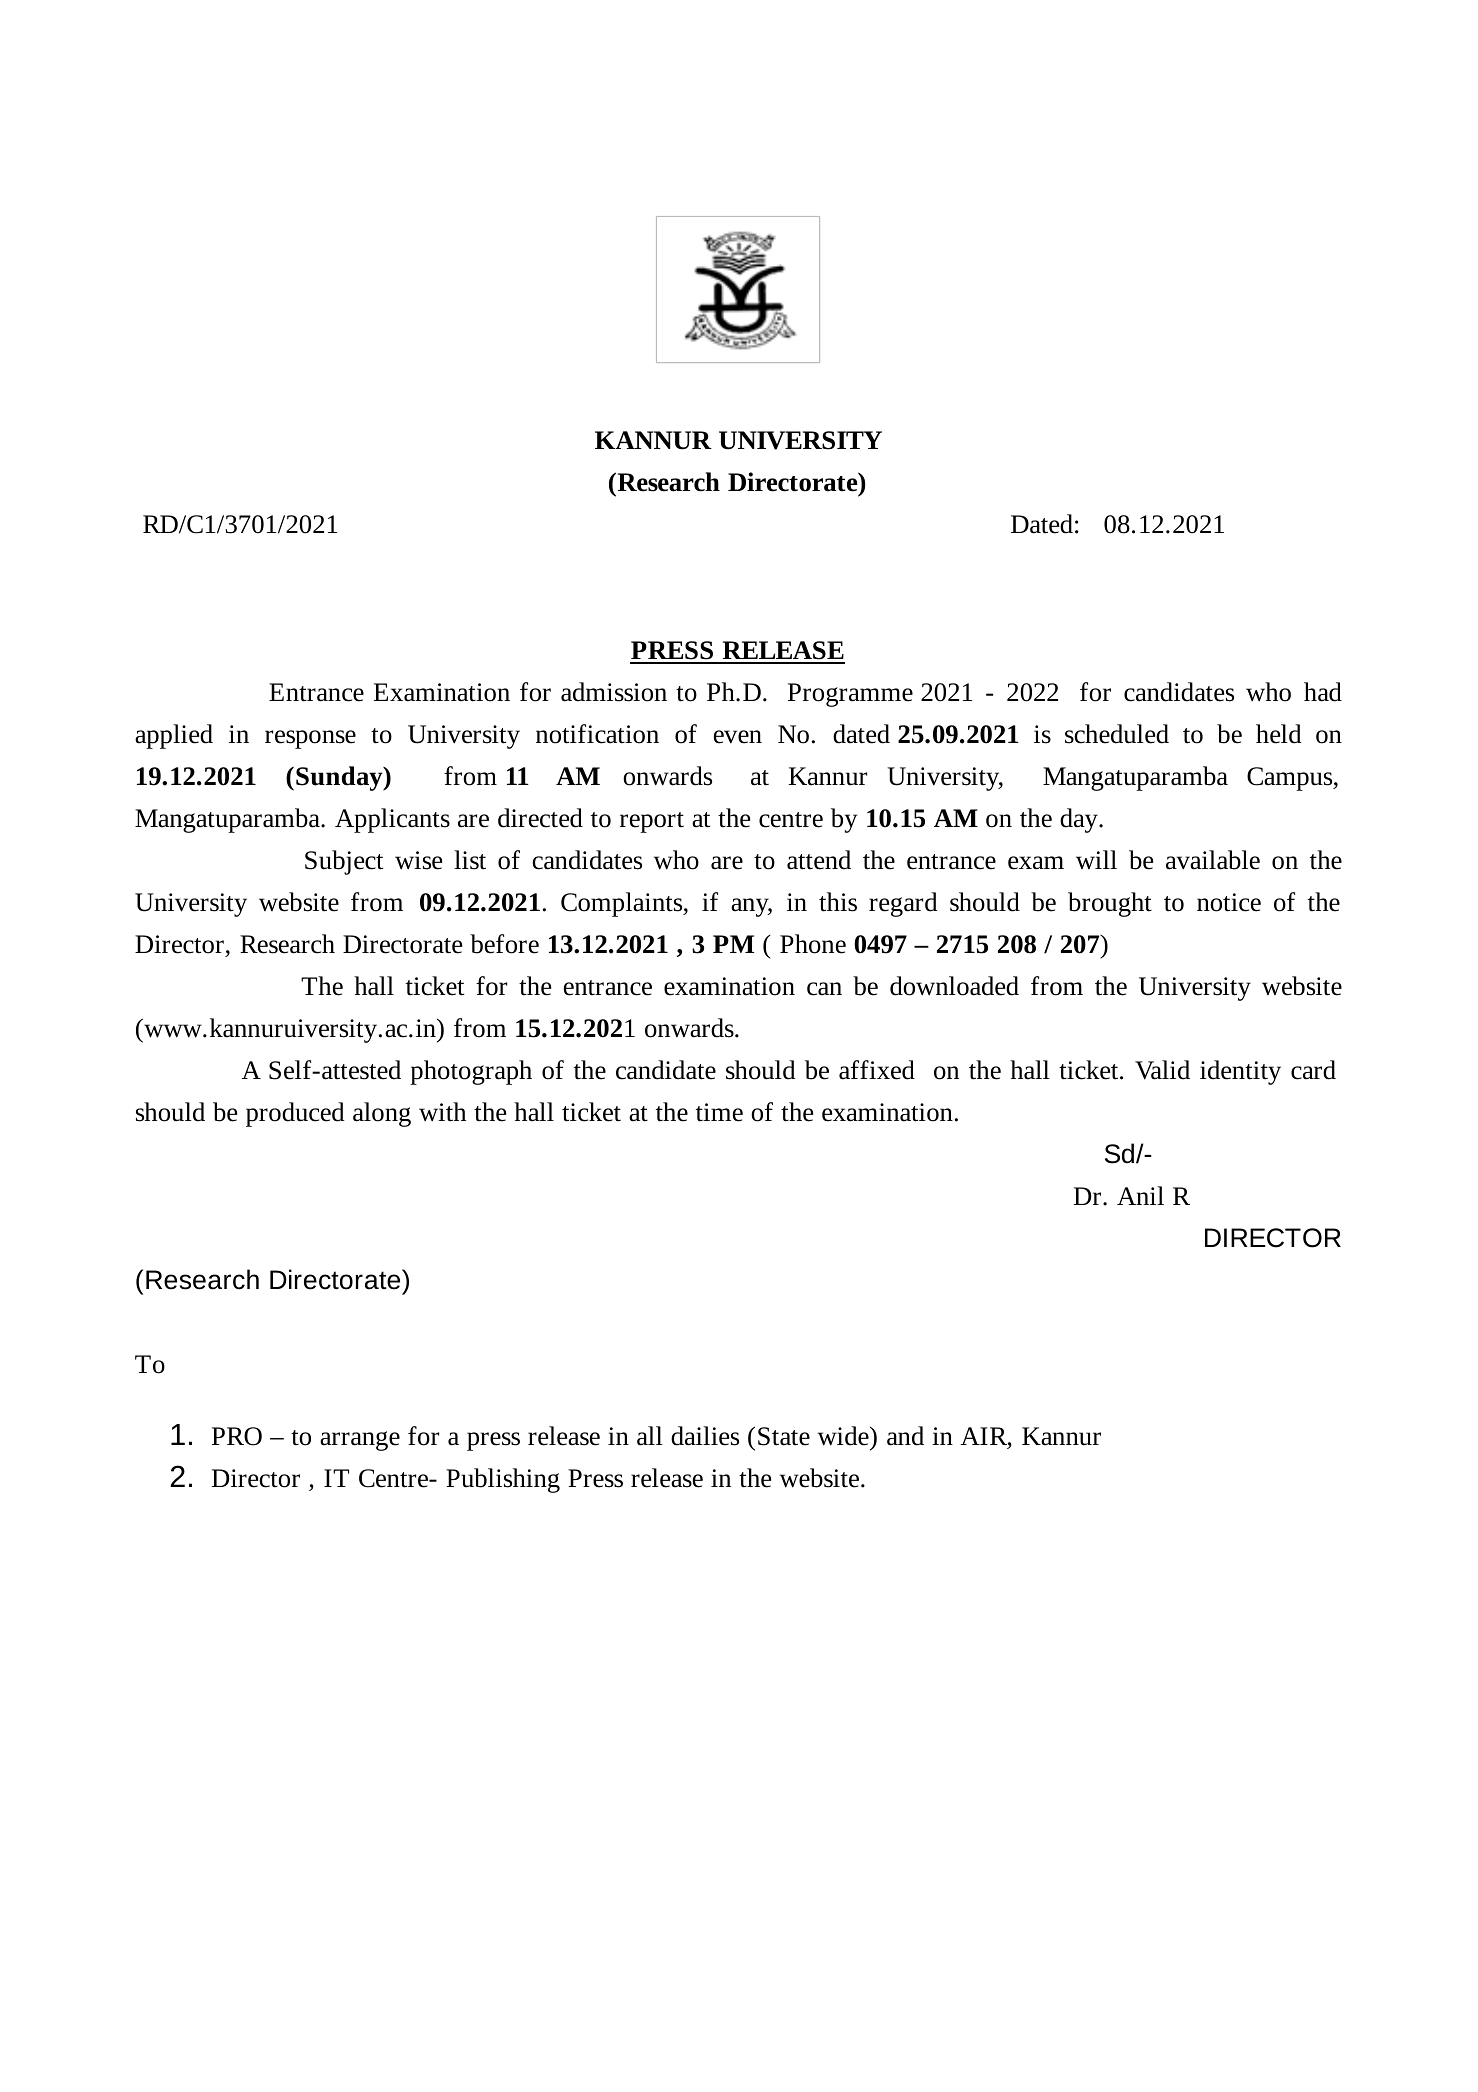  What do you see at coordinates (1140, 1195) in the page?
I see `Anil` at bounding box center [1140, 1195].
